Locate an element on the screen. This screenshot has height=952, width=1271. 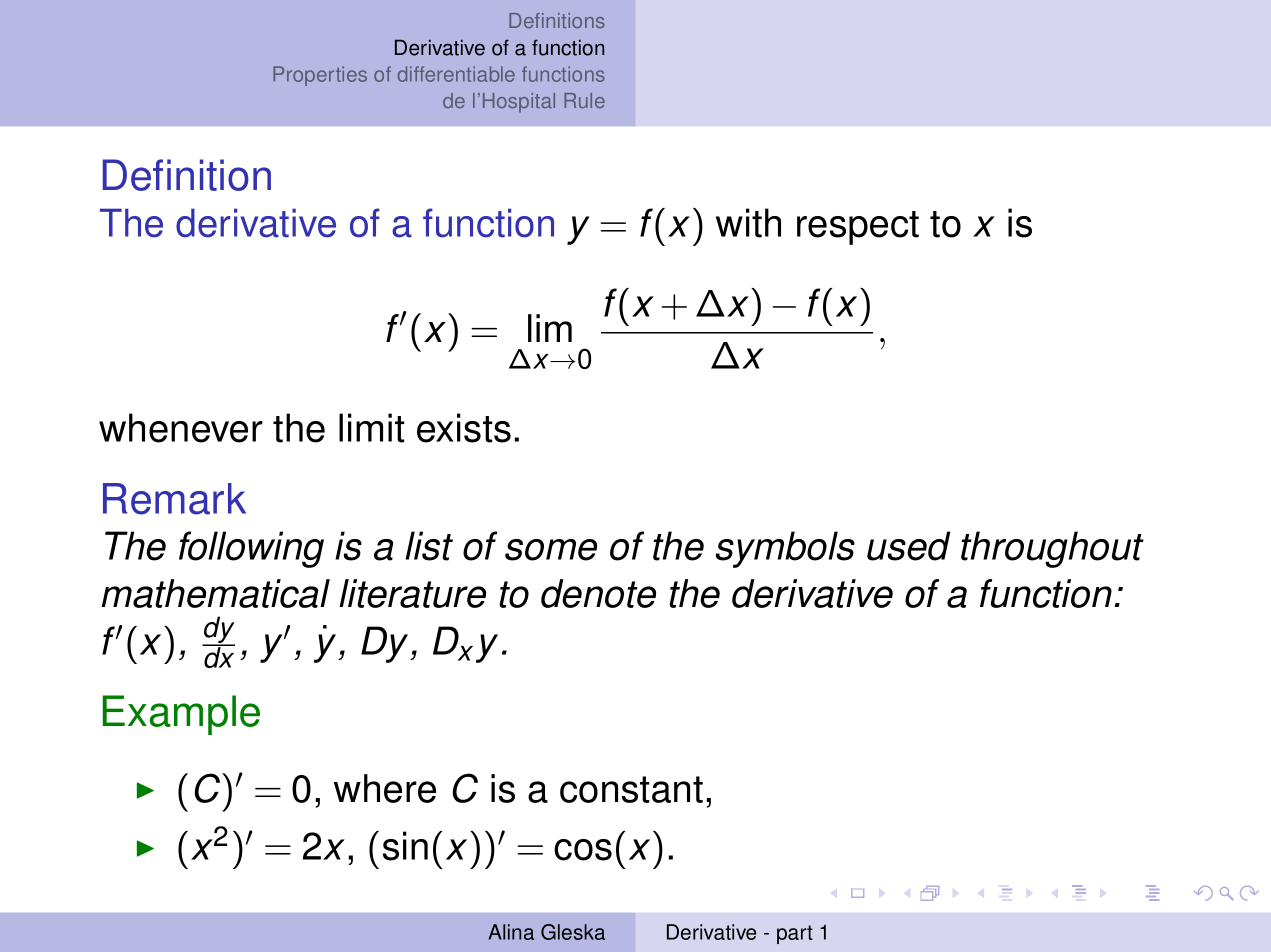
constant is located at coordinates (631, 789).
